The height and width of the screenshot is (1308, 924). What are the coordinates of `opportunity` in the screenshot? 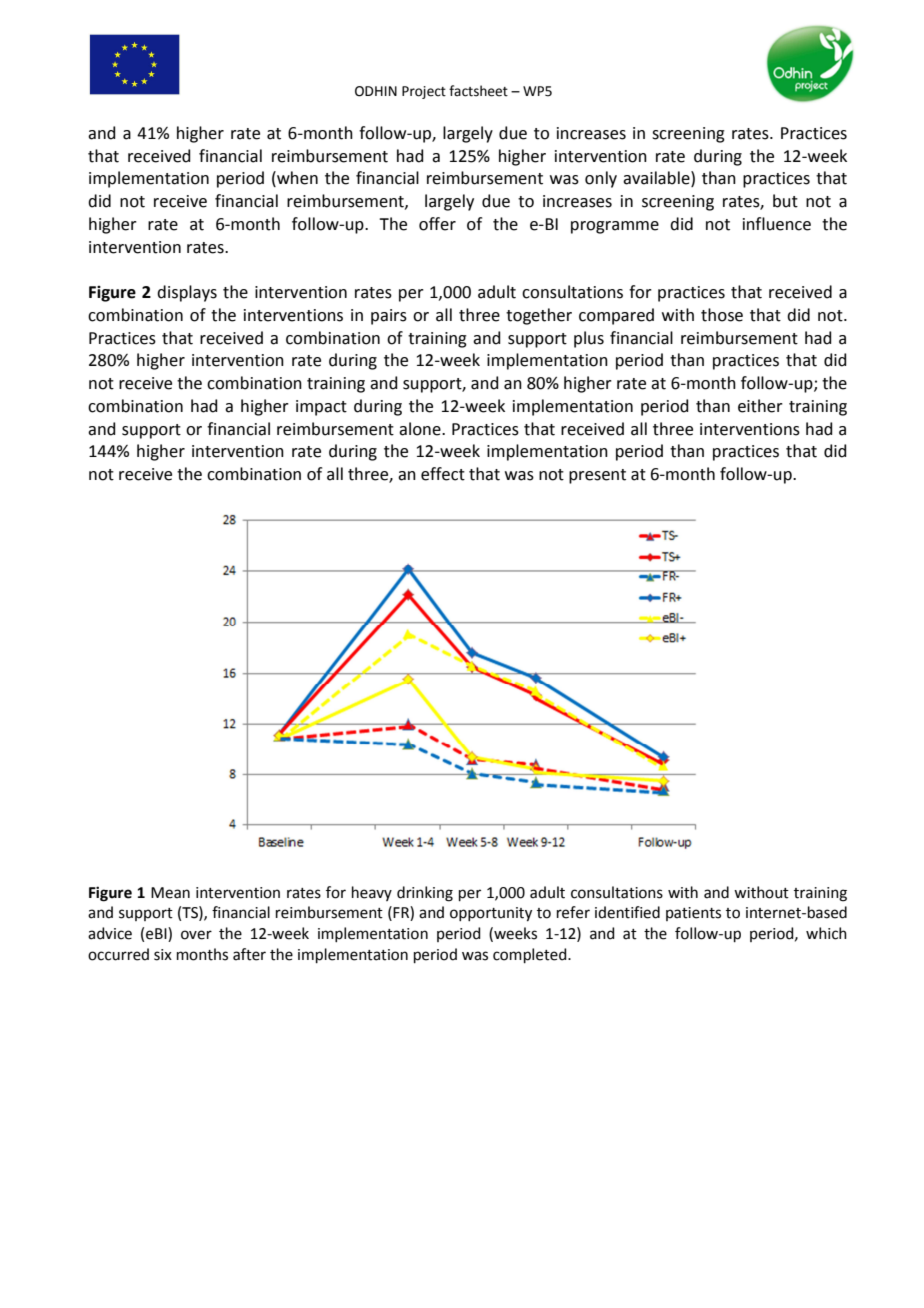 It's located at (491, 914).
